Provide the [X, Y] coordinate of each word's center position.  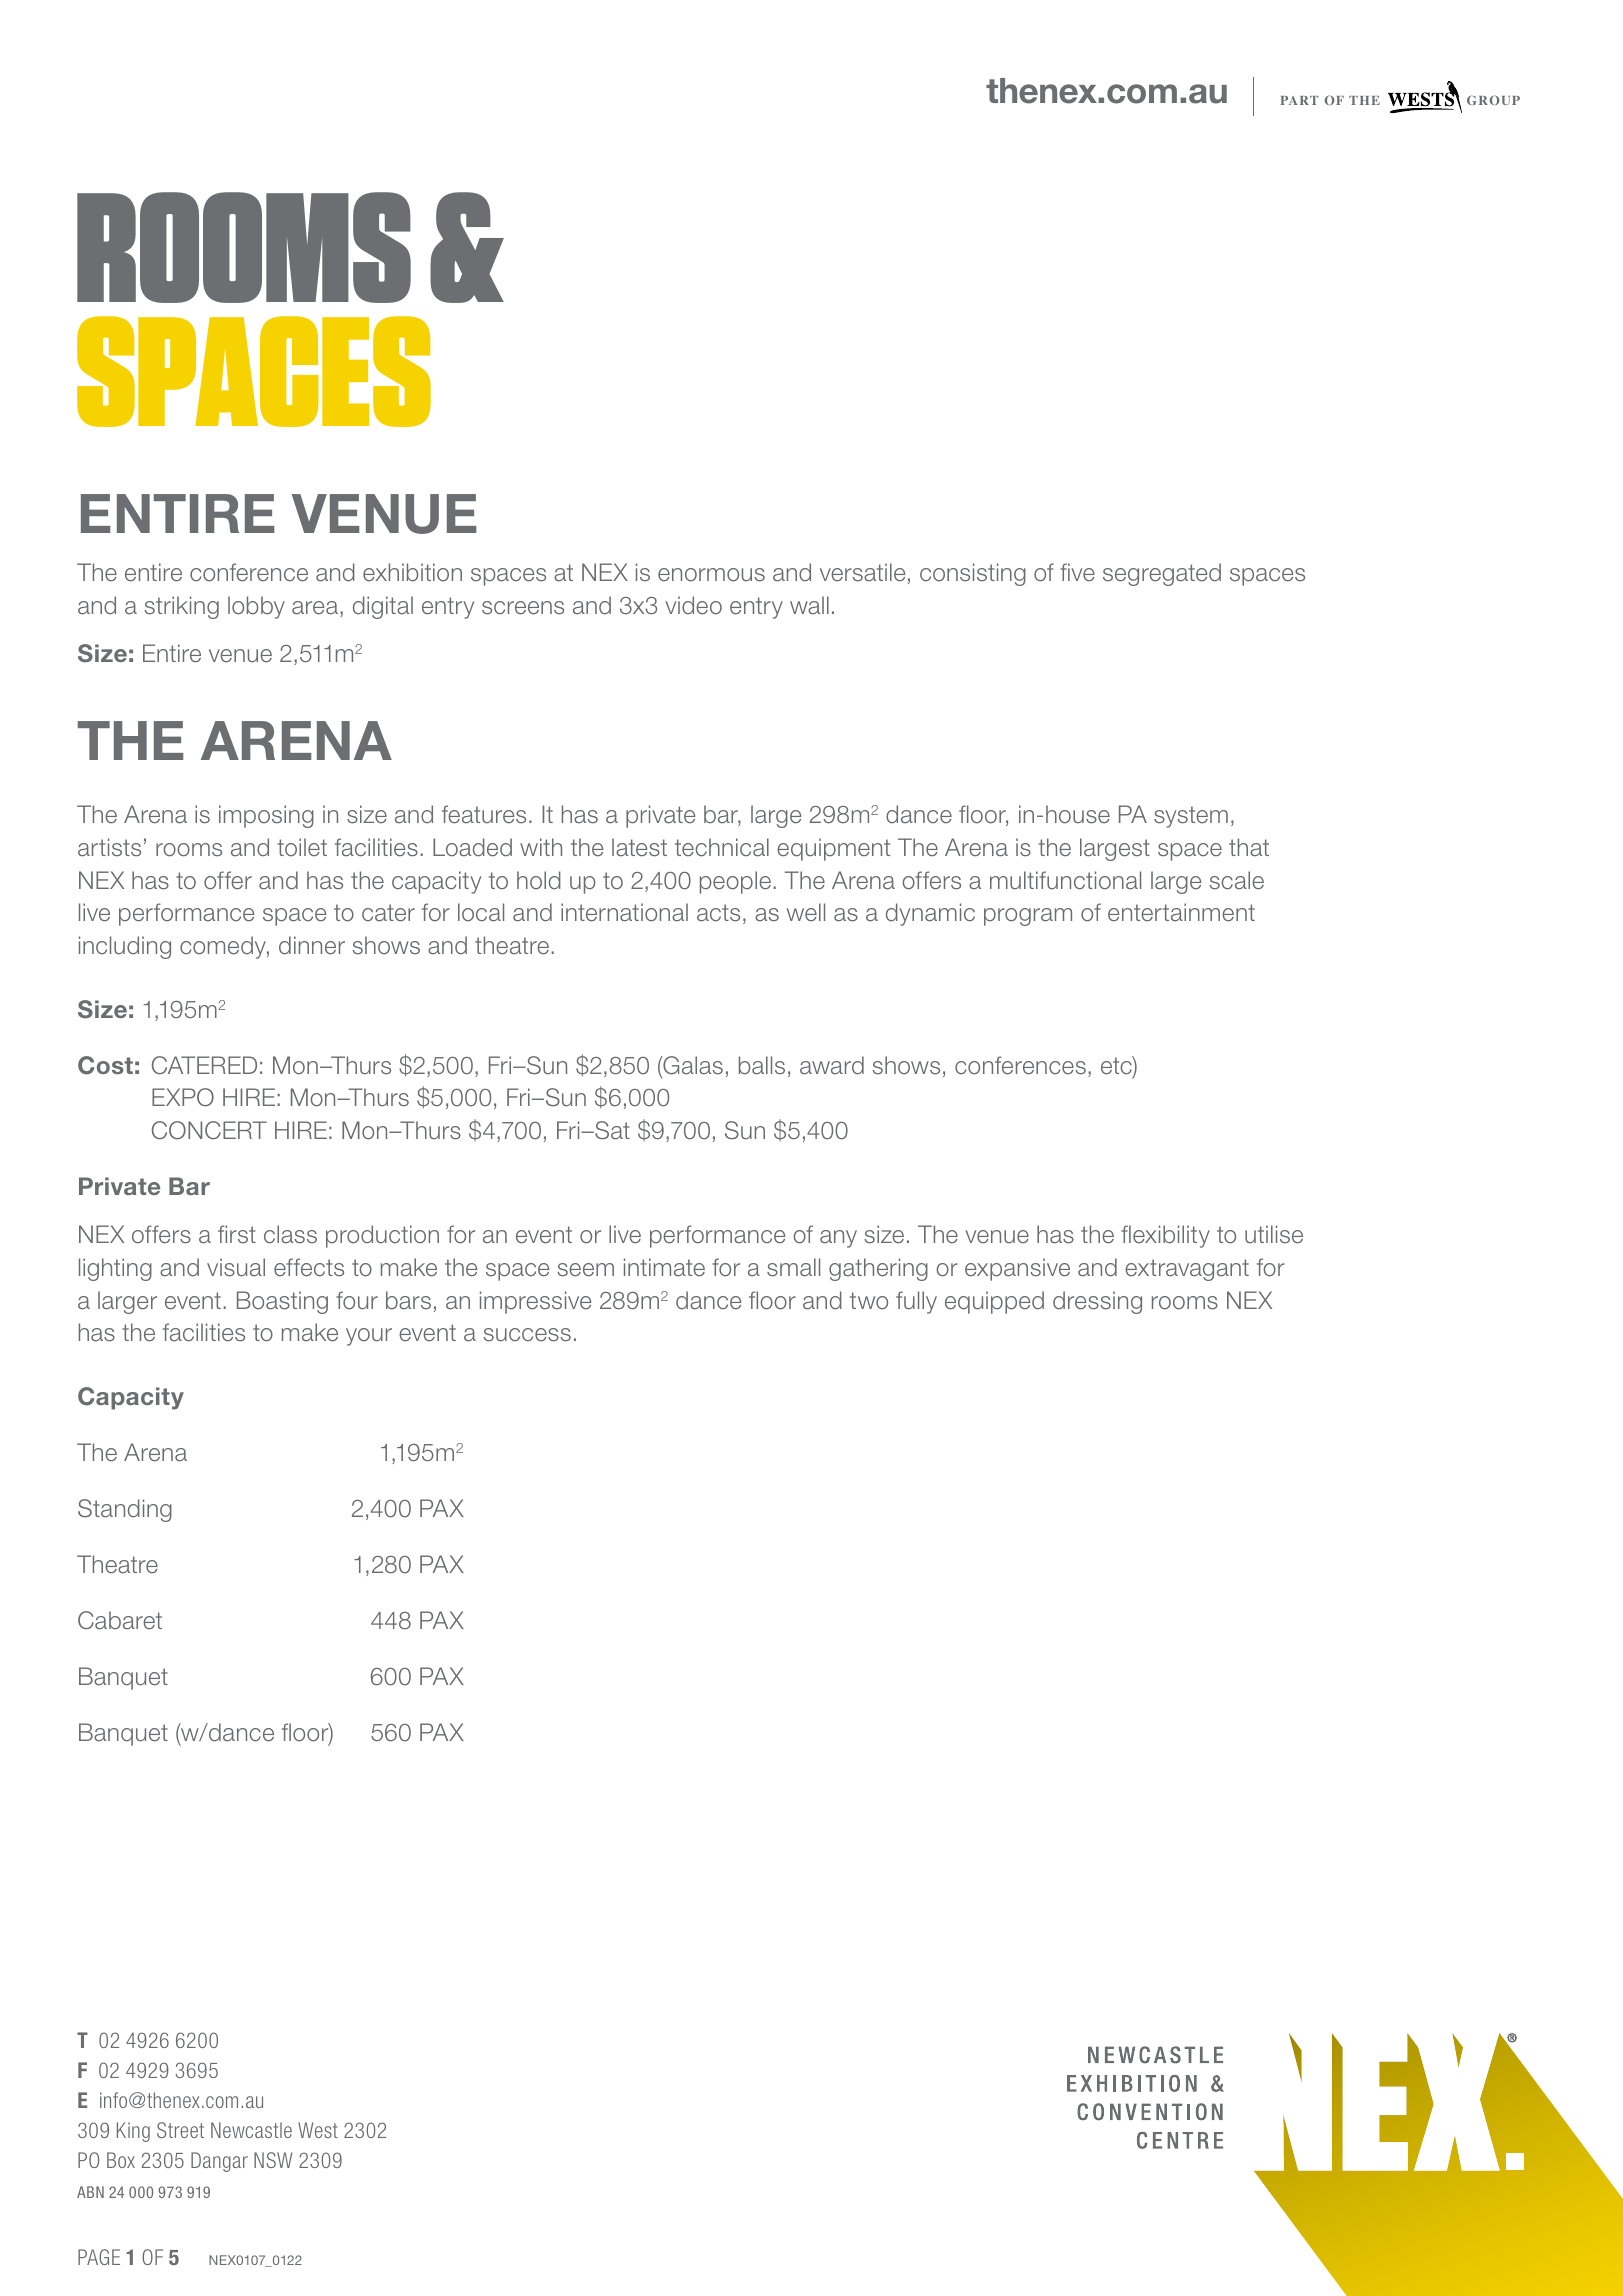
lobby [256, 607]
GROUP [1493, 100]
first [237, 1234]
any [838, 1239]
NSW [273, 2160]
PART [1299, 100]
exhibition [412, 572]
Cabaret [120, 1620]
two [869, 1301]
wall [809, 605]
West [318, 2130]
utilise [1274, 1234]
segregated [1162, 574]
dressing [1097, 1302]
